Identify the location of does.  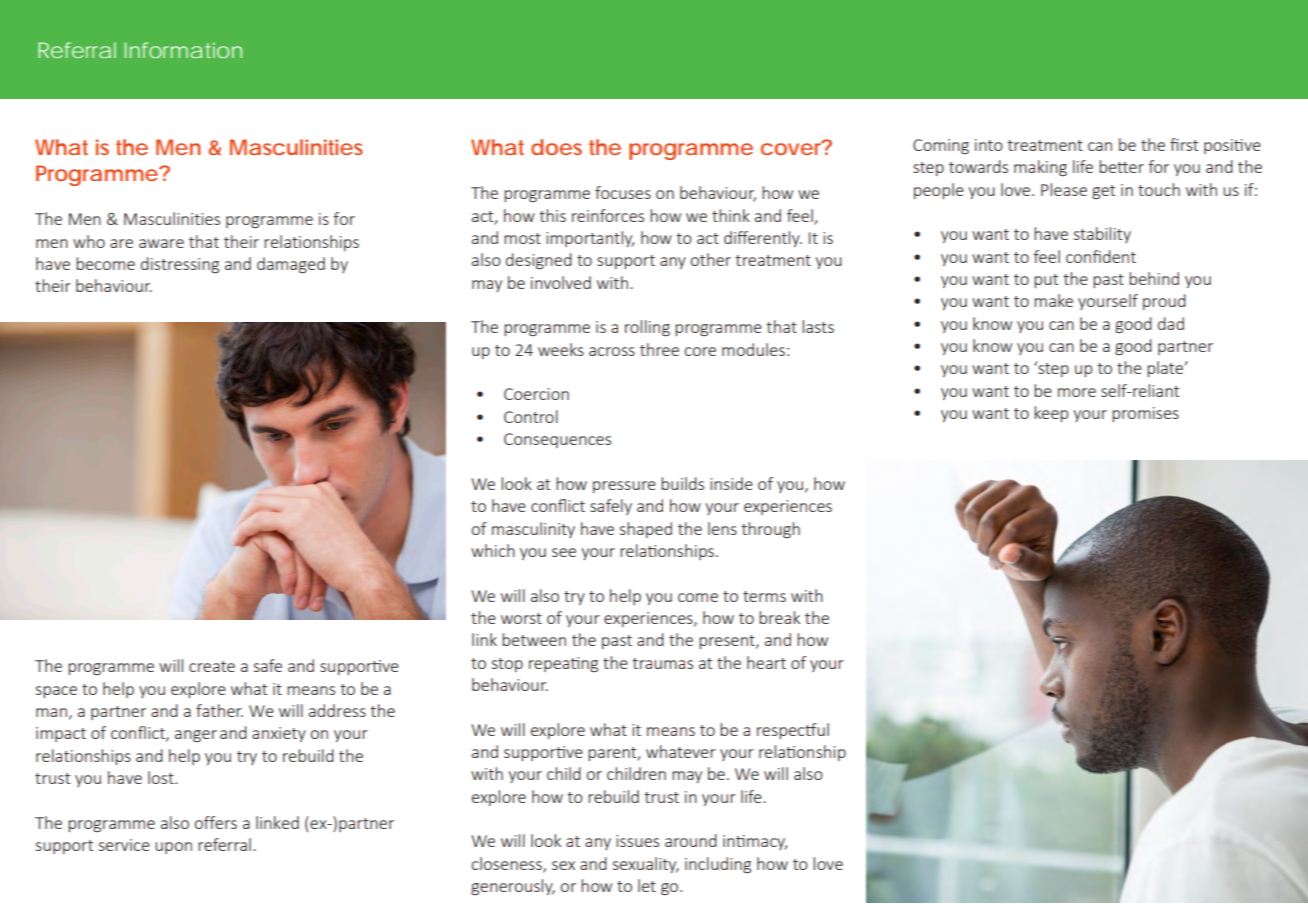
(556, 147).
